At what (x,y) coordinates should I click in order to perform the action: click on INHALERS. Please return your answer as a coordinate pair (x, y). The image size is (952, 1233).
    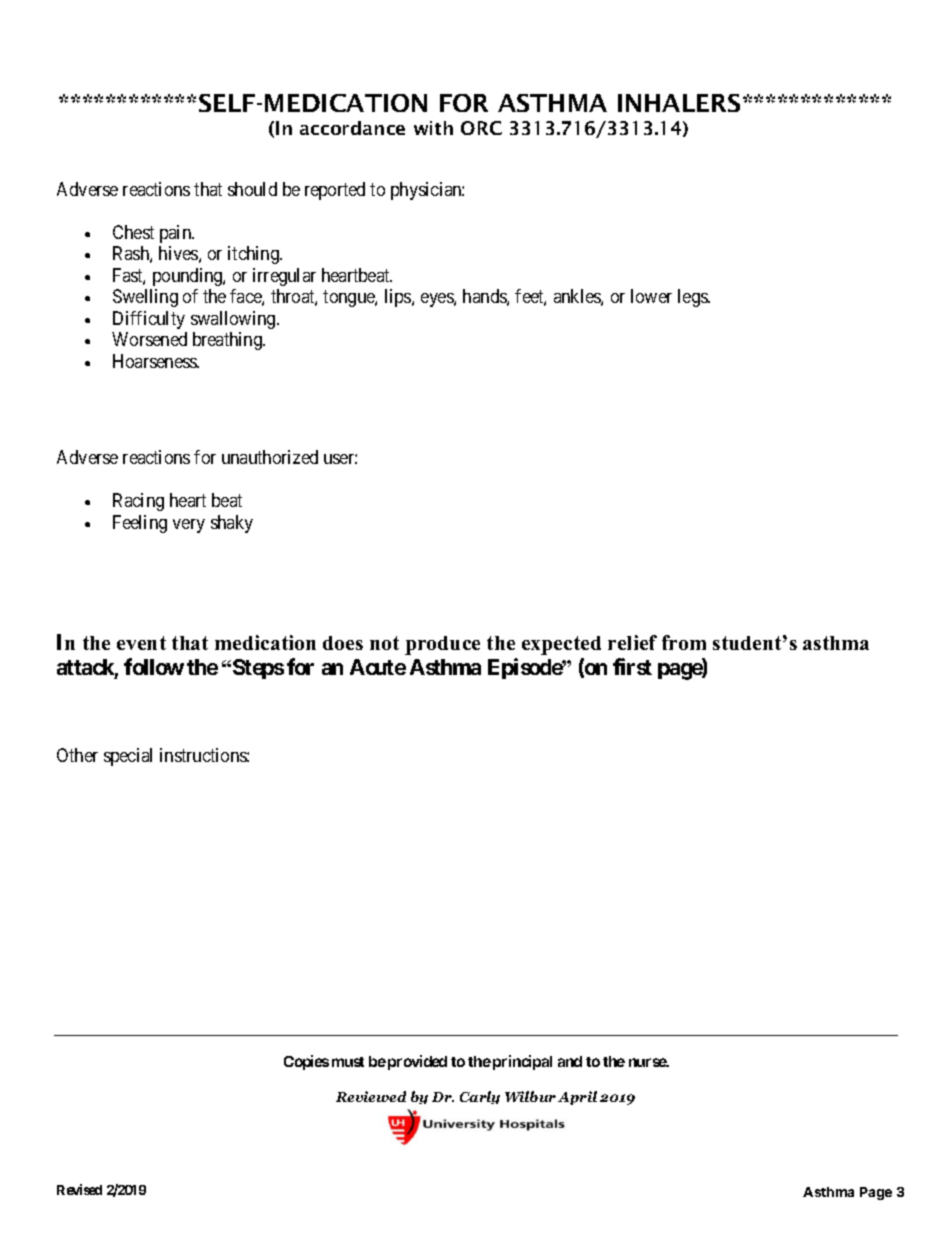
    Looking at the image, I should click on (679, 103).
